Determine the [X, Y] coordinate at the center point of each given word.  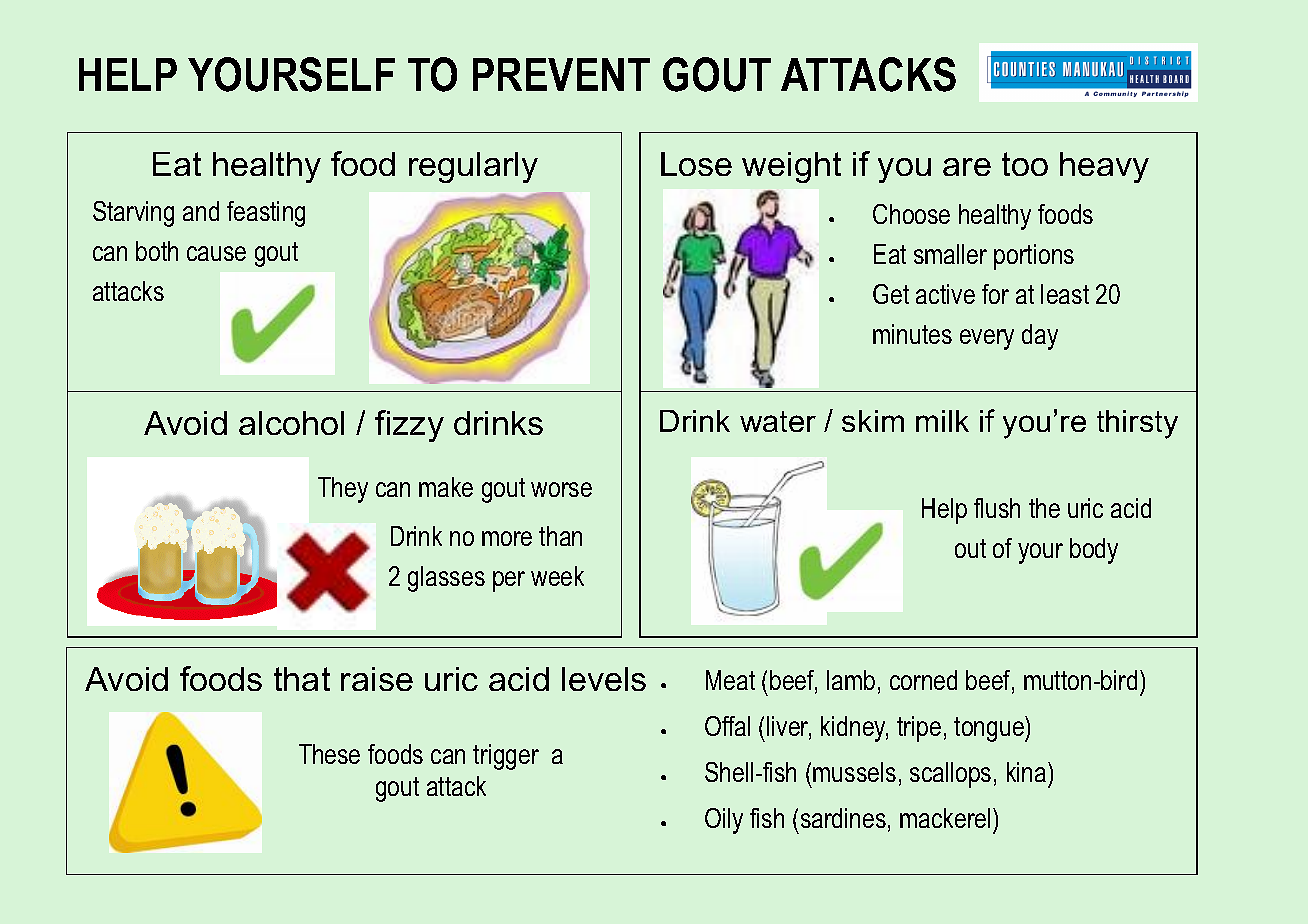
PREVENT [561, 74]
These [329, 754]
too [1025, 164]
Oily [724, 821]
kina [1028, 772]
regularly [473, 167]
